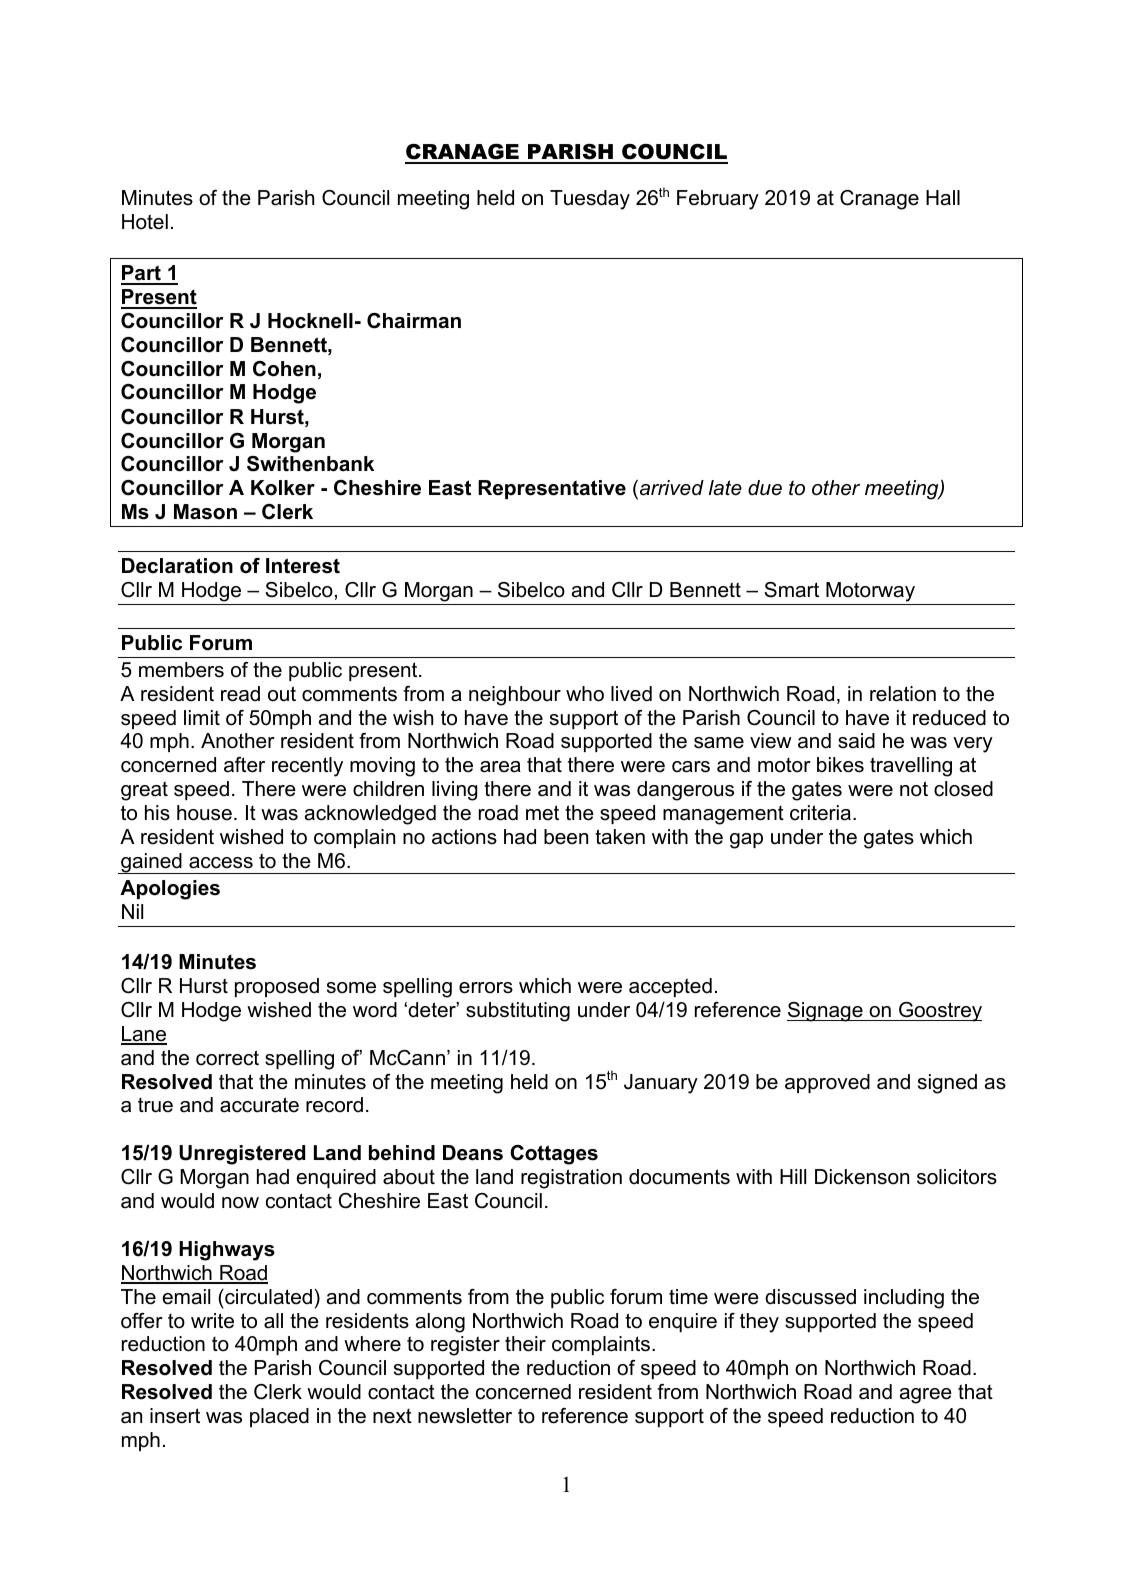 The image size is (1124, 1591). What do you see at coordinates (542, 813) in the image?
I see `met` at bounding box center [542, 813].
